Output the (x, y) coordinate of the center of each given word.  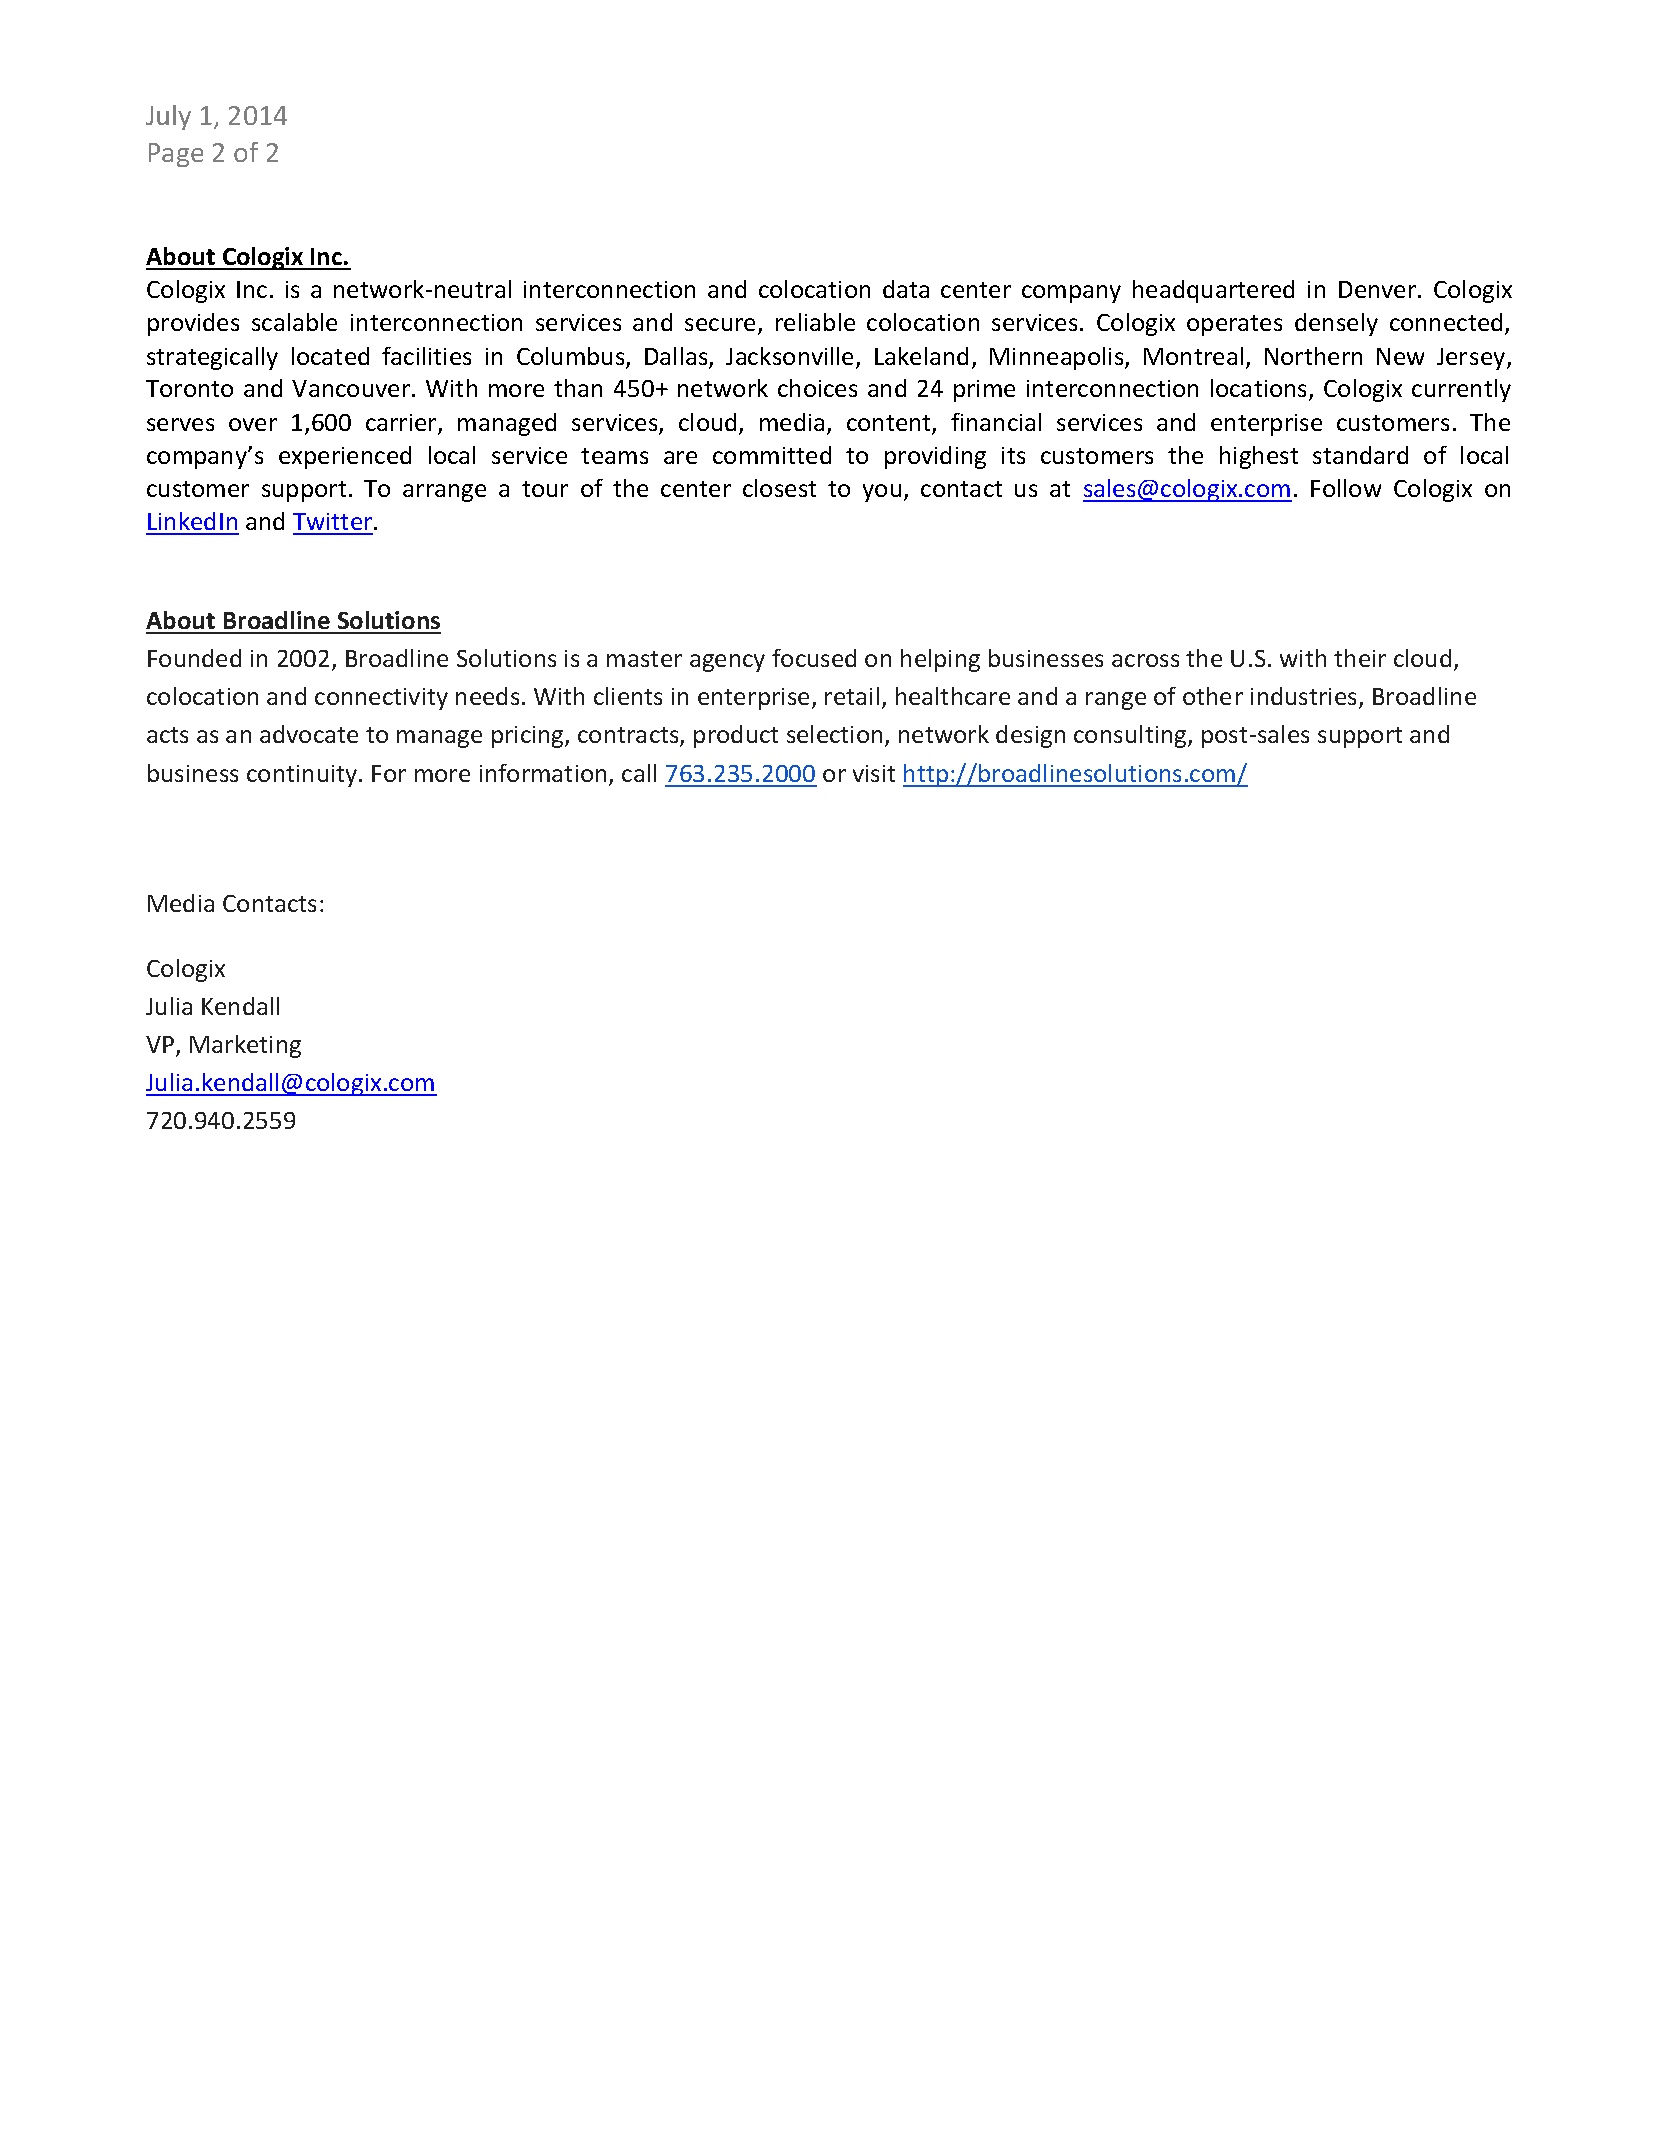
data (906, 289)
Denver (1377, 289)
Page (176, 155)
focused (814, 658)
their (1360, 658)
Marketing (245, 1046)
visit (874, 773)
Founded (194, 658)
